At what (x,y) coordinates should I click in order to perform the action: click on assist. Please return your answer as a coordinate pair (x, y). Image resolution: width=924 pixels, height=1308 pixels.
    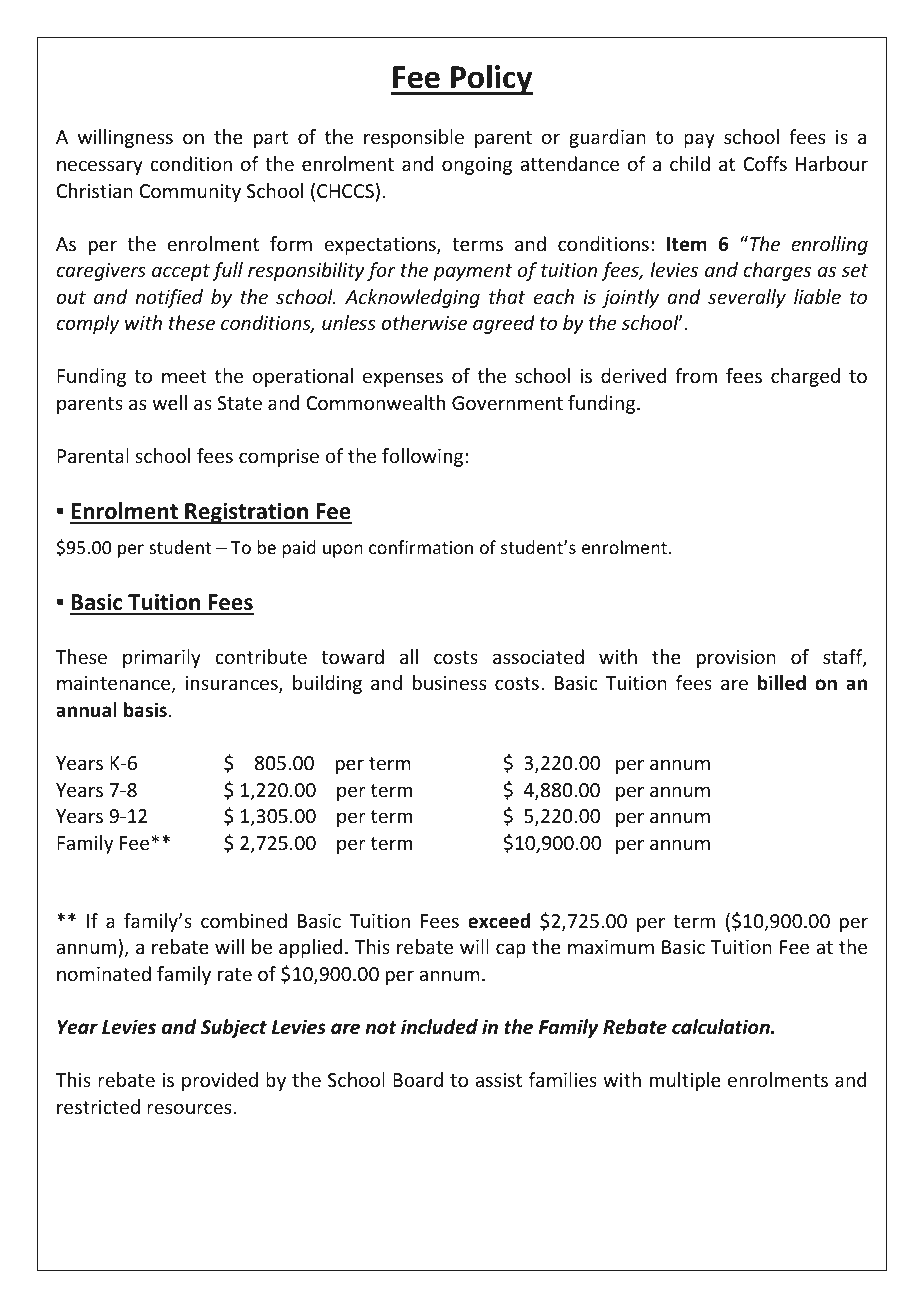
    Looking at the image, I should click on (498, 1080).
